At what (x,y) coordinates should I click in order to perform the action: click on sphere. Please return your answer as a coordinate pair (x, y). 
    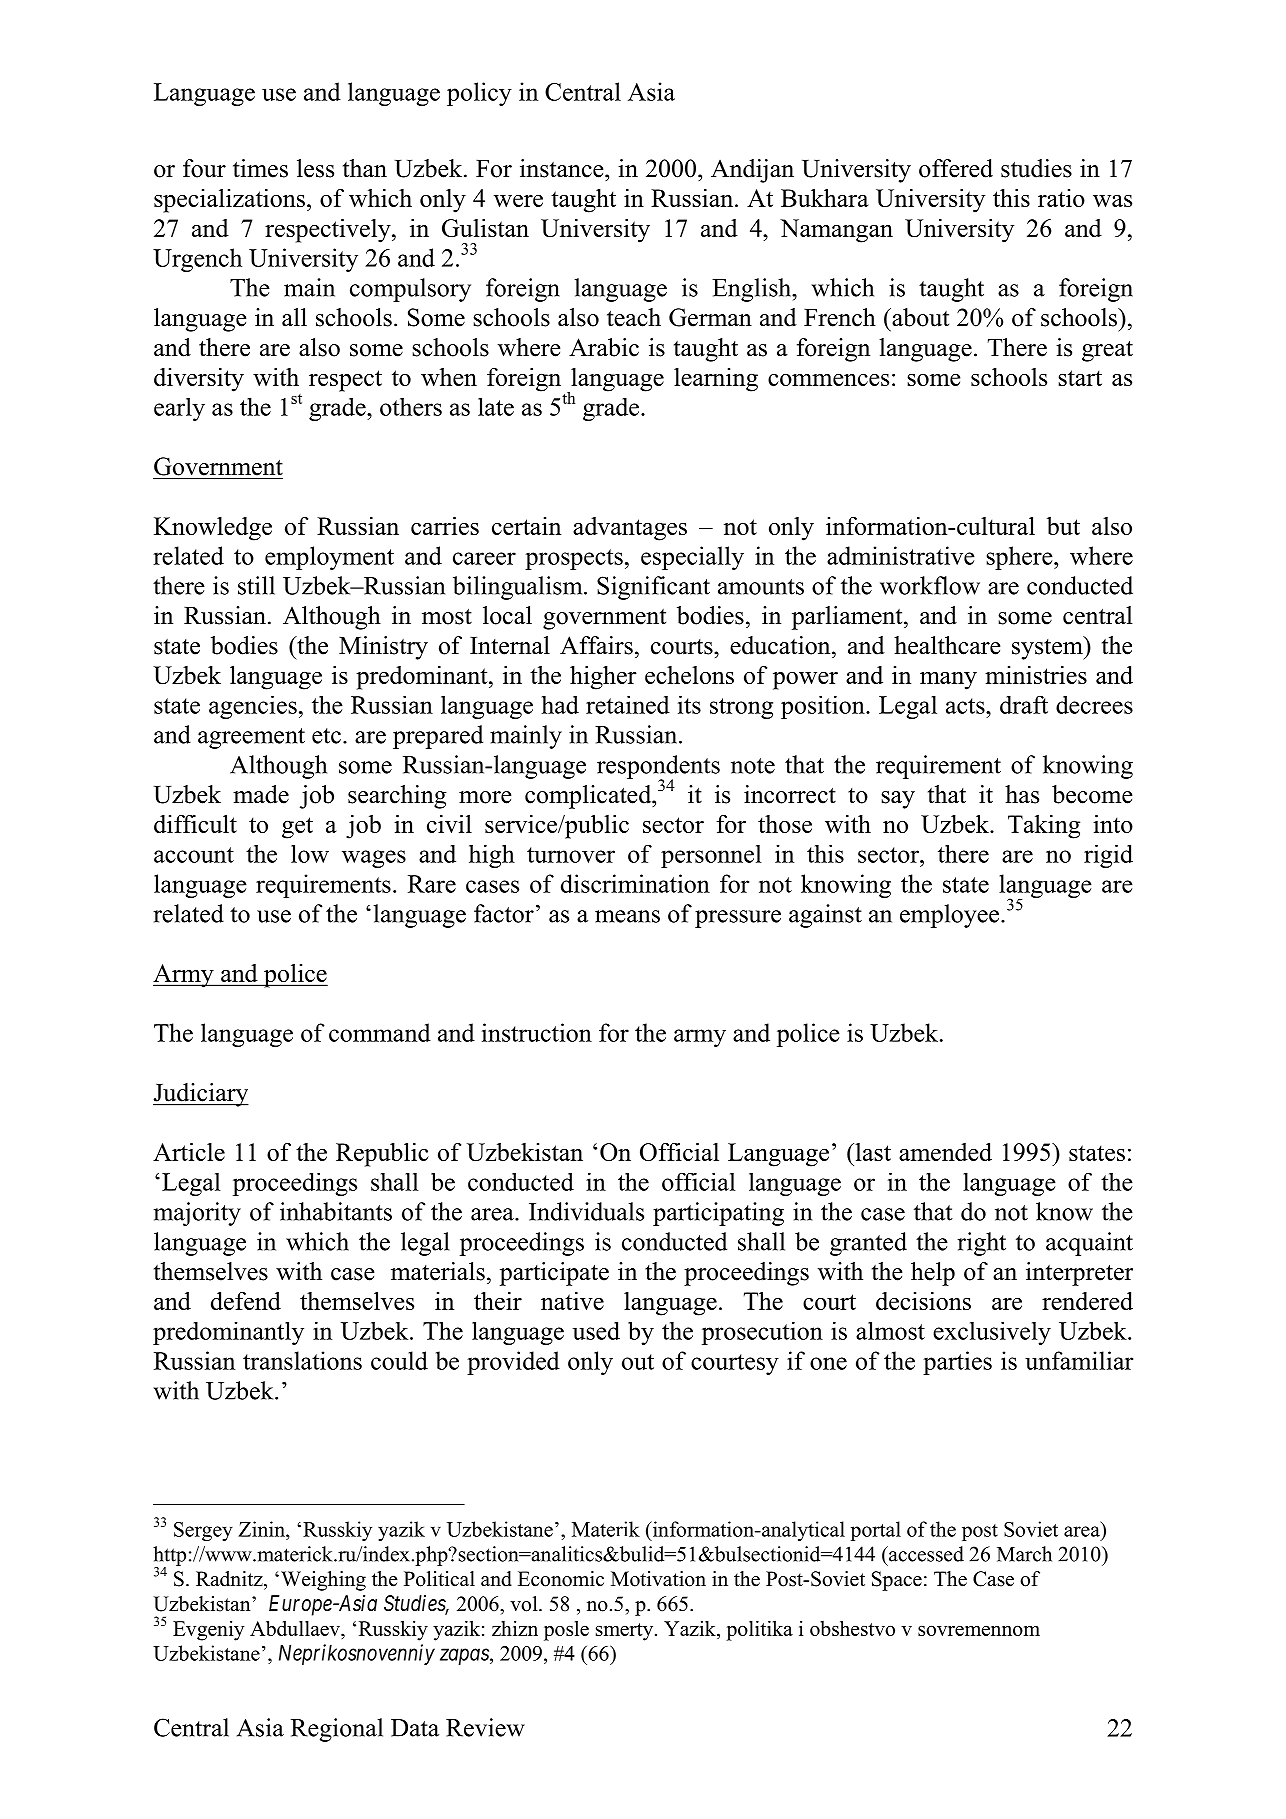
    Looking at the image, I should click on (1021, 558).
